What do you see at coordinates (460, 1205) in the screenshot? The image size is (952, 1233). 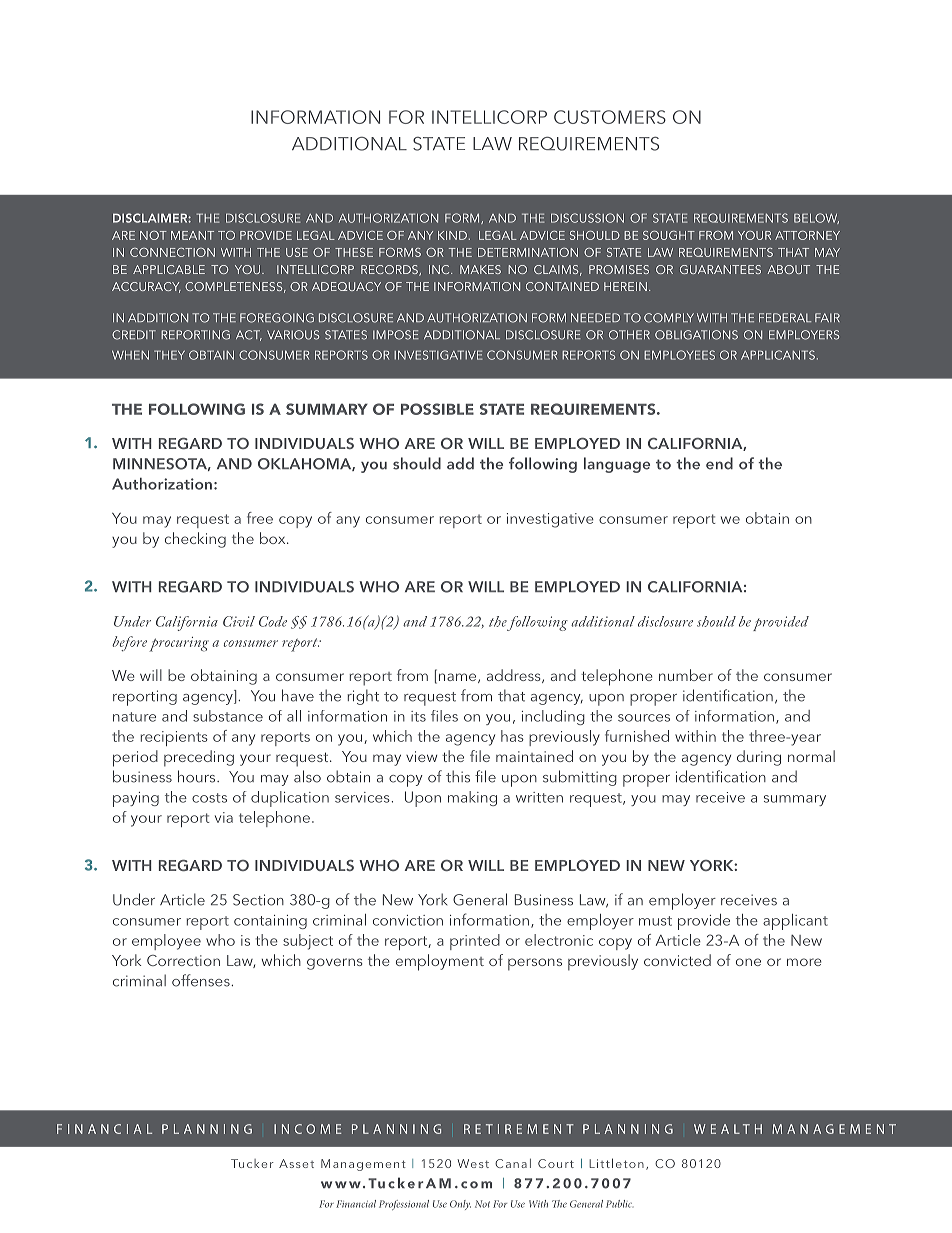 I see `Only` at bounding box center [460, 1205].
